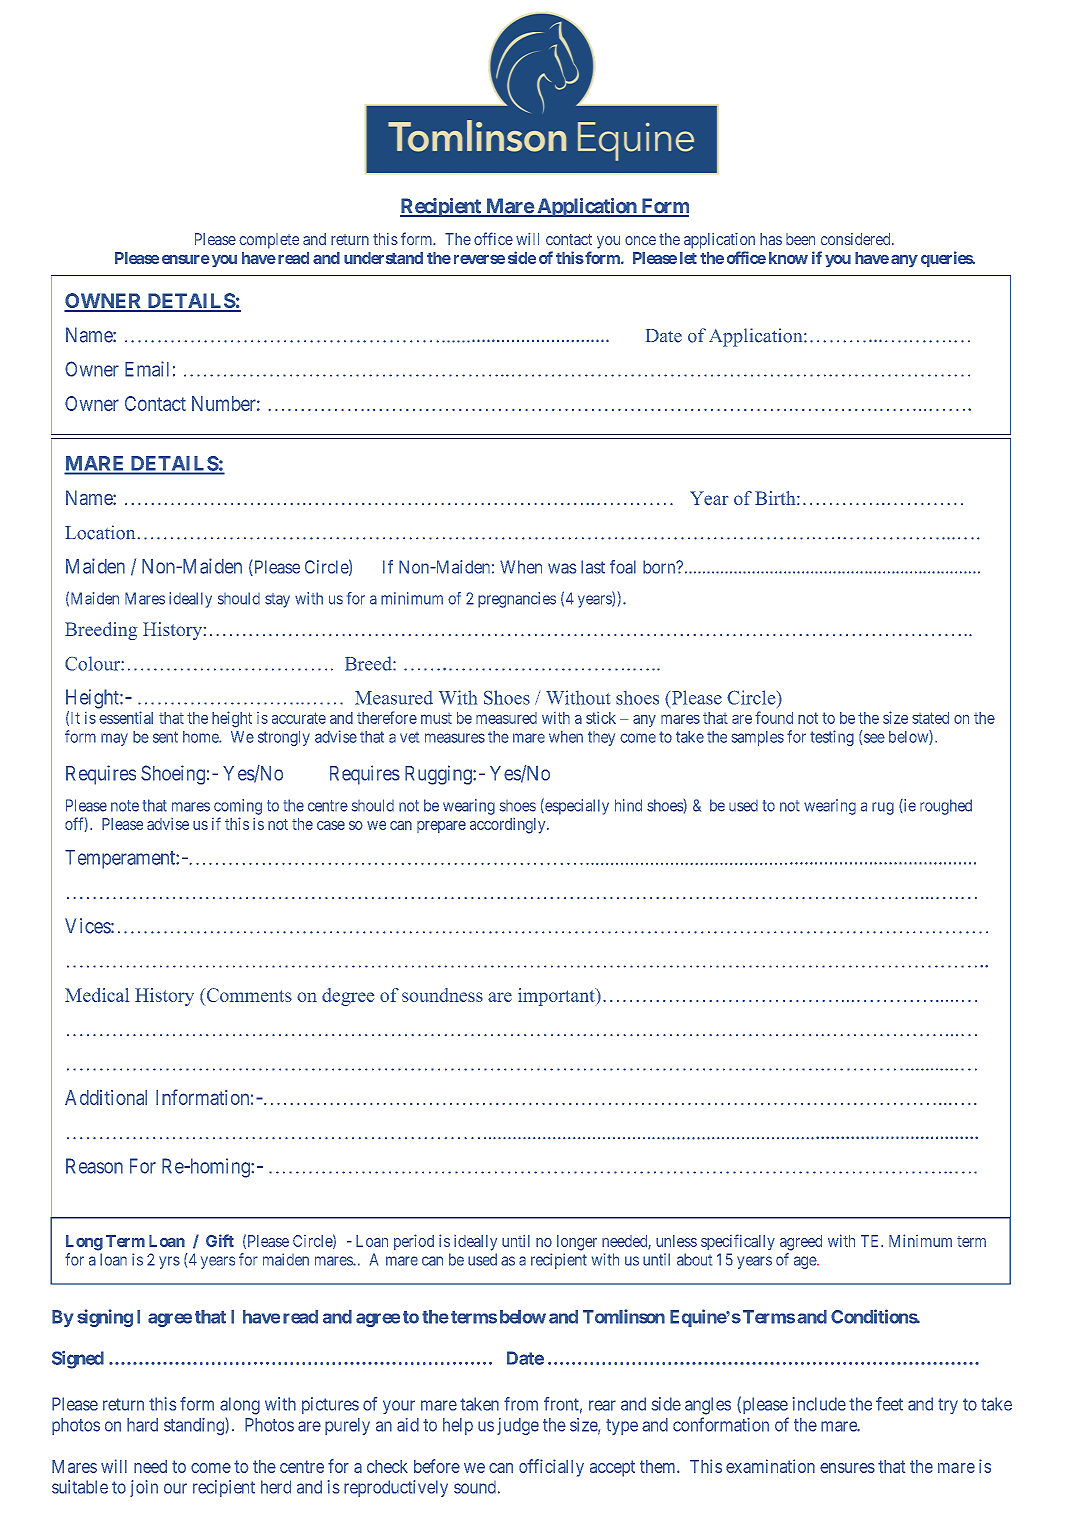  Describe the element at coordinates (238, 807) in the screenshot. I see `coming` at that location.
